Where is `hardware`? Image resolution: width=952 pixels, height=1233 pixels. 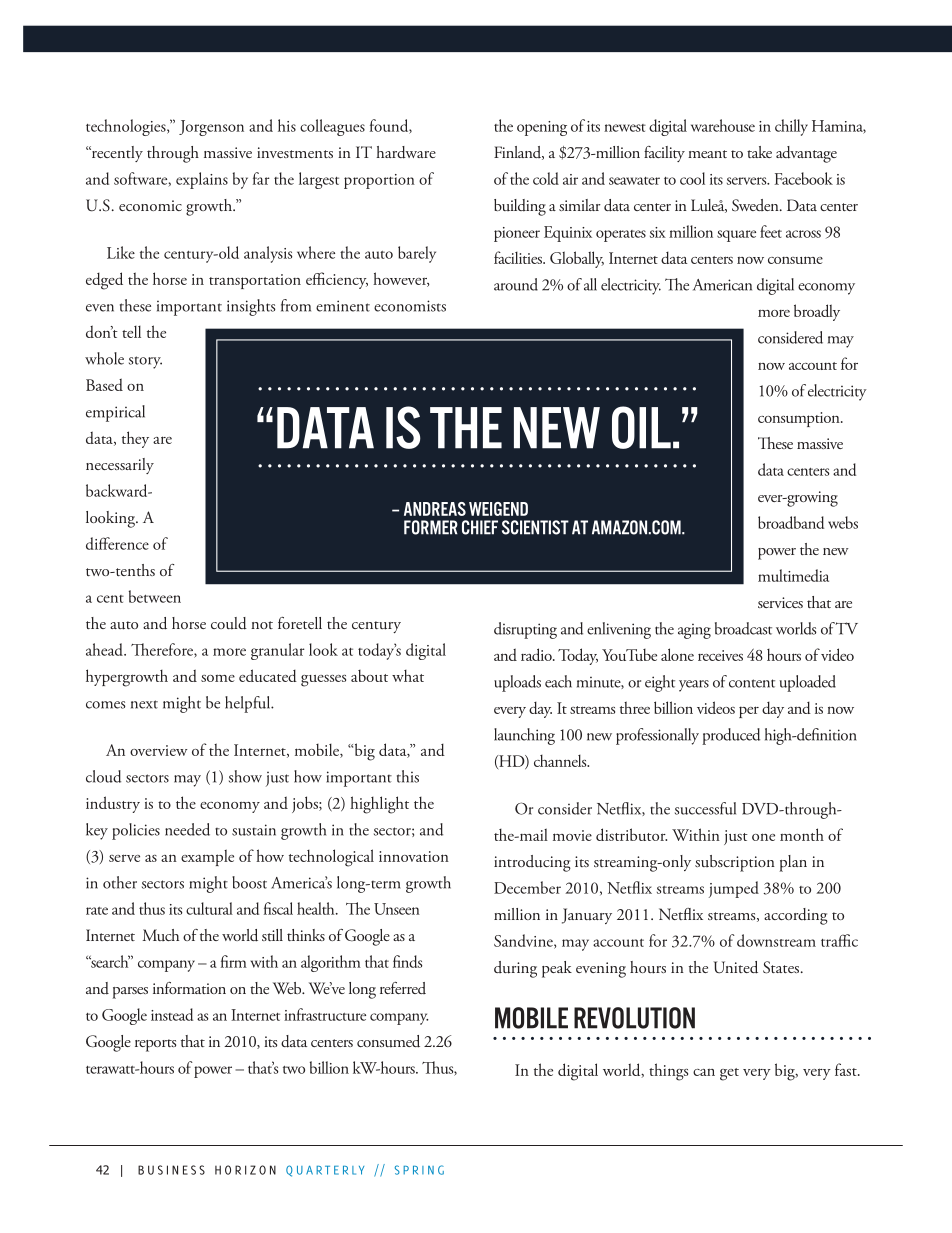
hardware is located at coordinates (406, 152).
